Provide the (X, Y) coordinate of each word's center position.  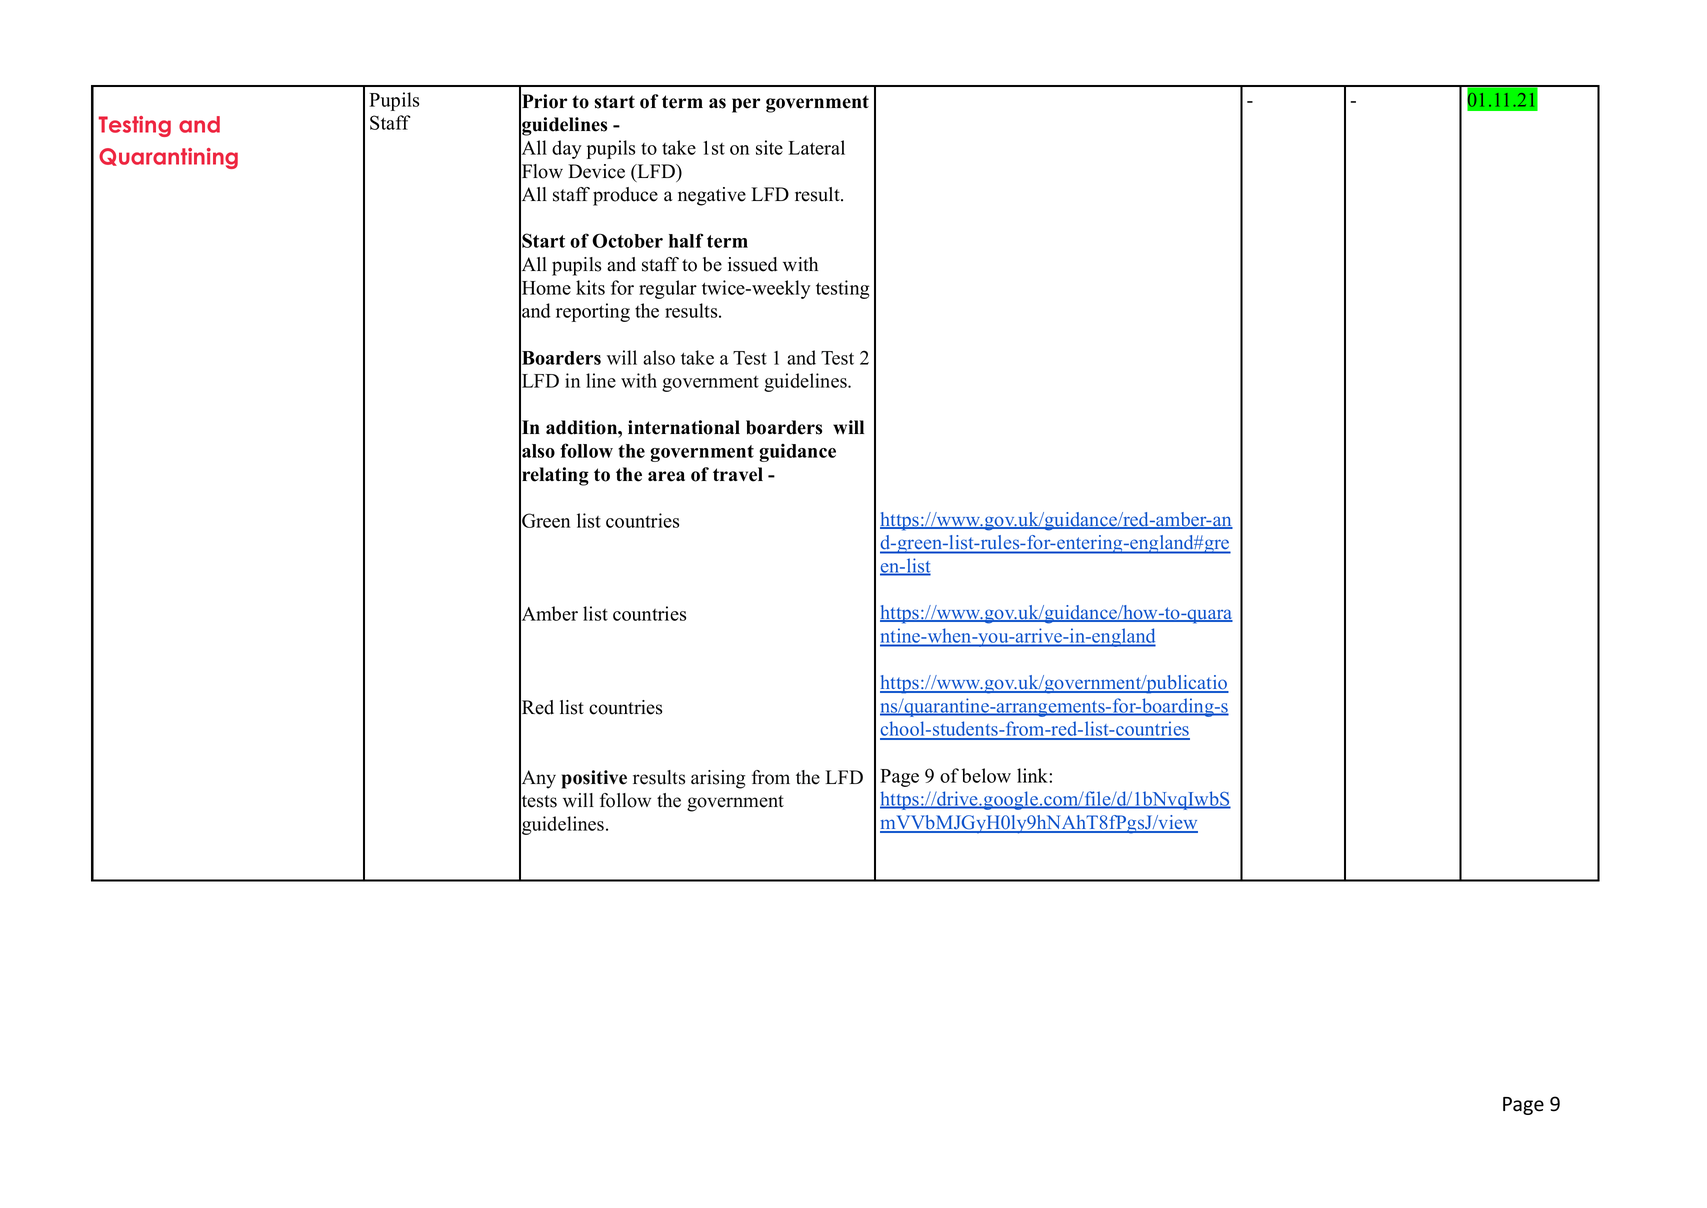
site (769, 147)
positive (594, 779)
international (684, 427)
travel (738, 474)
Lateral (817, 147)
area (666, 476)
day (567, 149)
